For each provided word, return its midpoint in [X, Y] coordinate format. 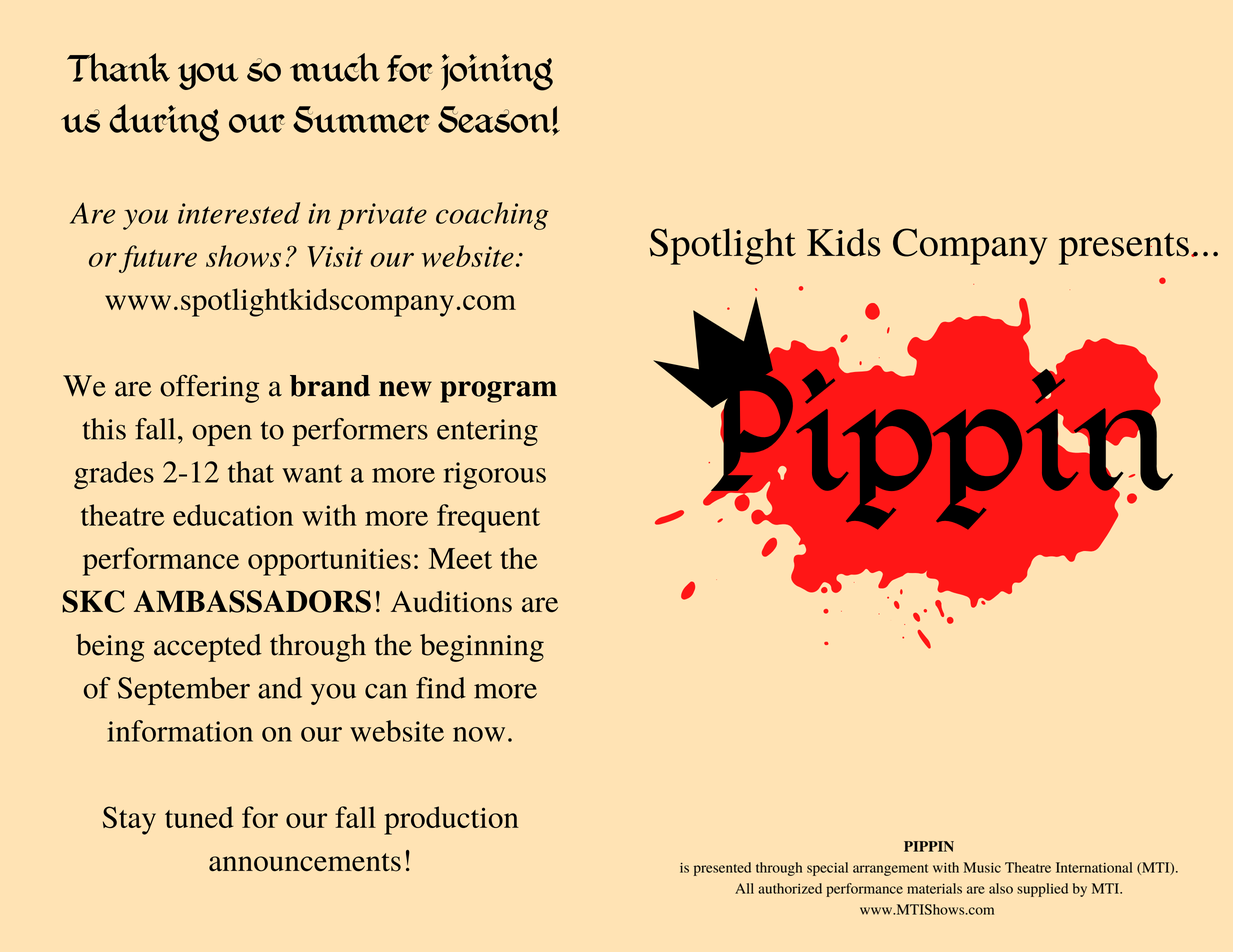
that [251, 472]
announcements [305, 862]
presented [722, 869]
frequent [488, 518]
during [164, 123]
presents [1124, 249]
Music [982, 867]
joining [497, 72]
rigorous [495, 475]
